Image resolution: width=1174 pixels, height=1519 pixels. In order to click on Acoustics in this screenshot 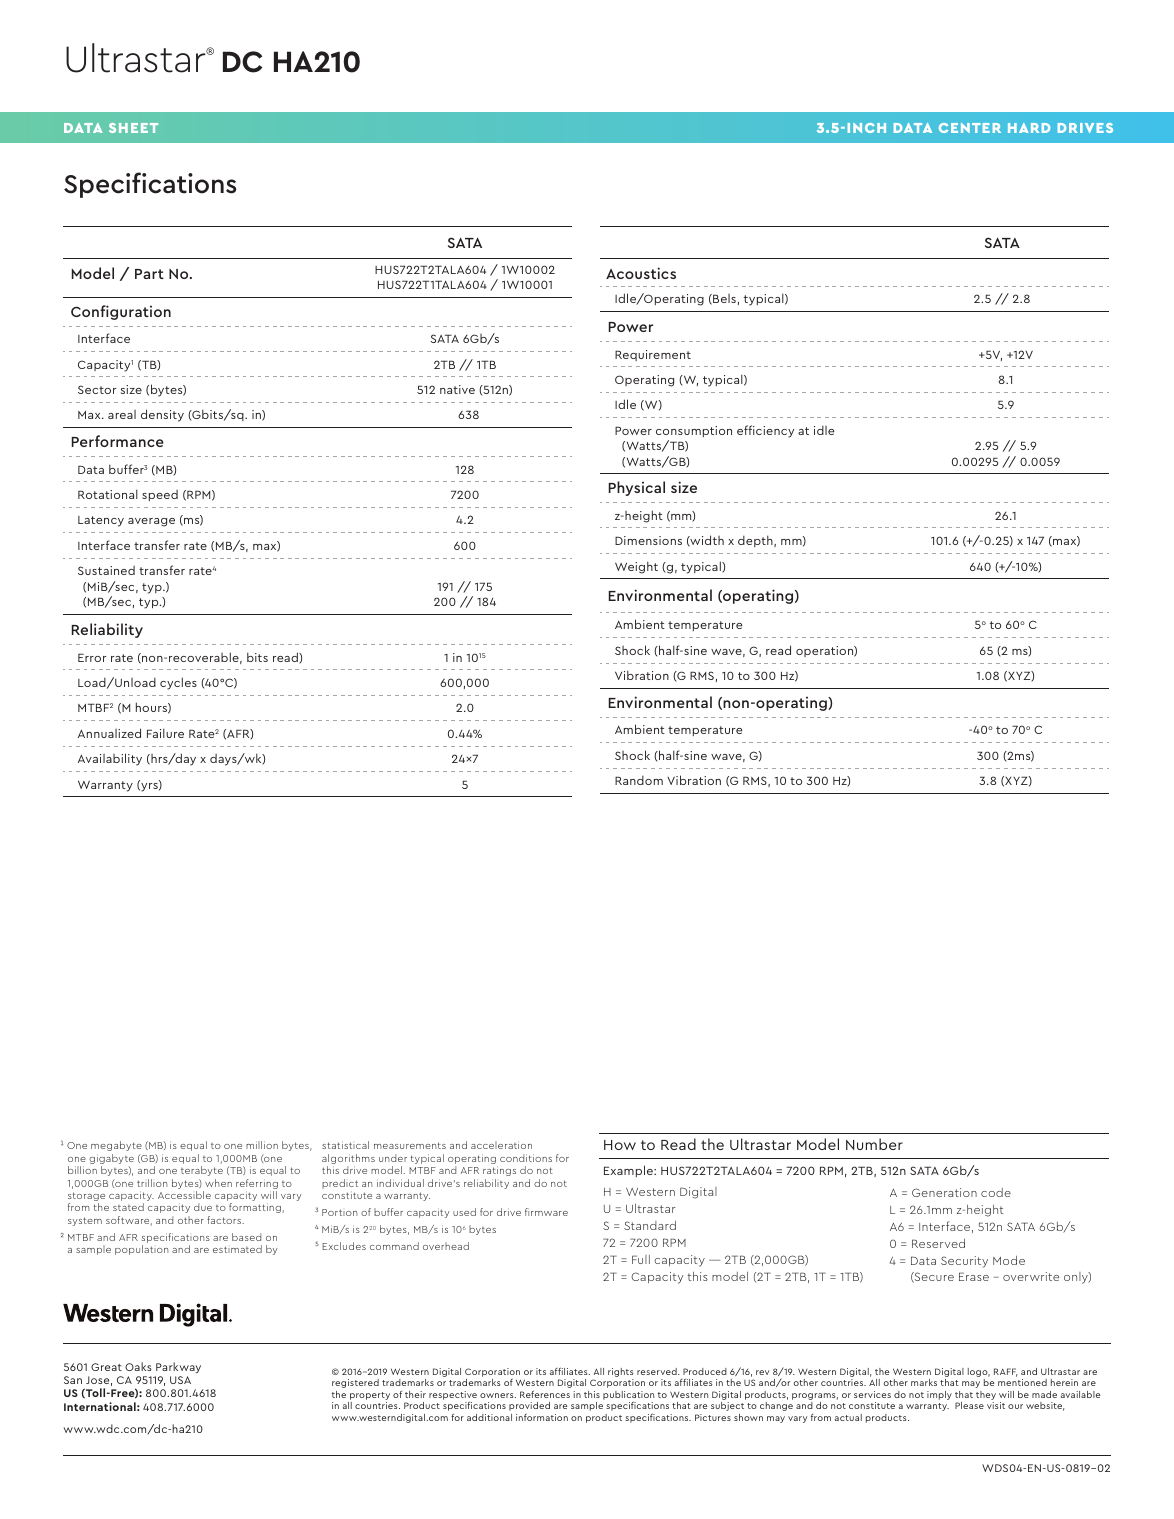, I will do `click(641, 273)`.
